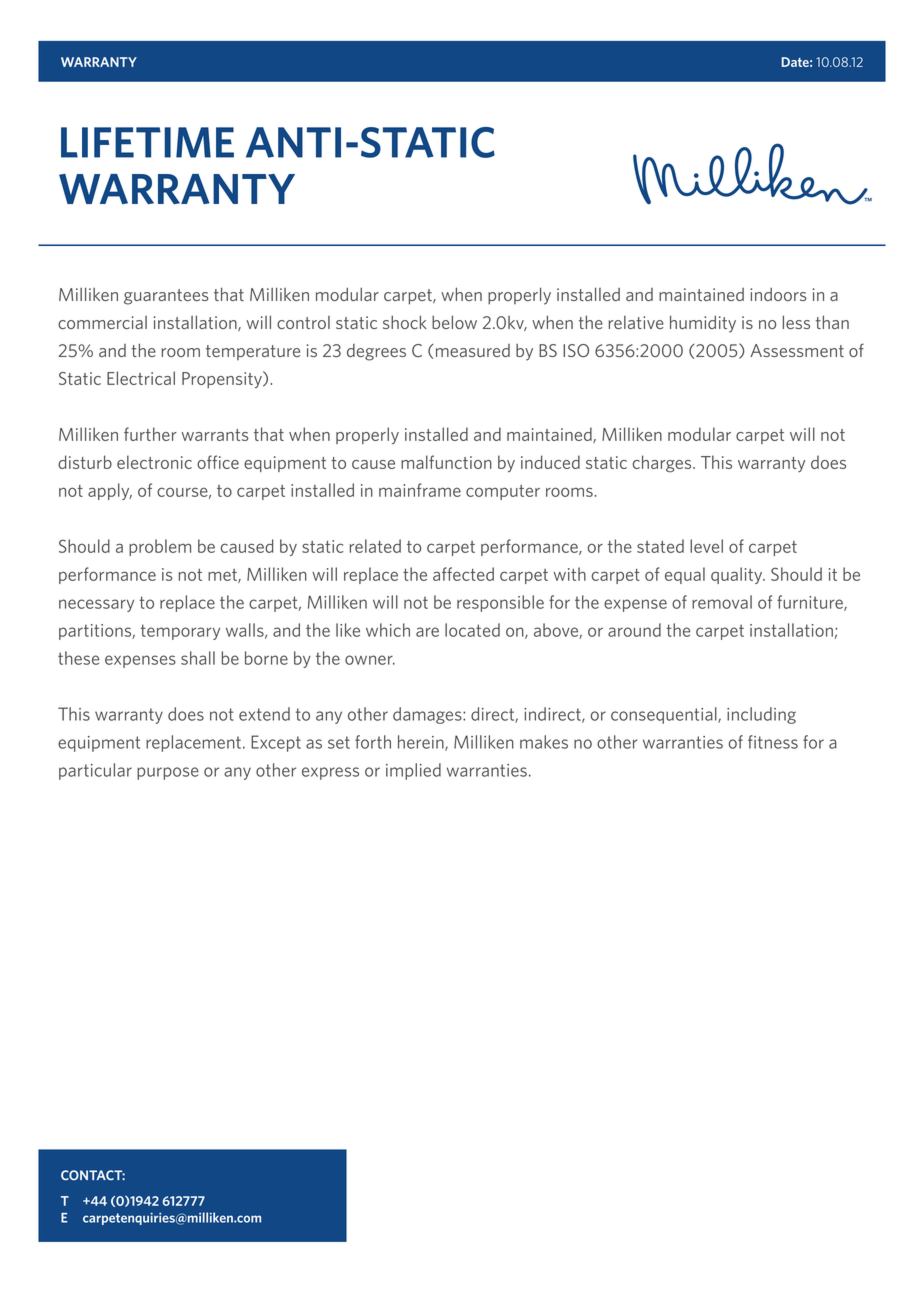 This screenshot has width=924, height=1308. Describe the element at coordinates (722, 602) in the screenshot. I see `removal` at that location.
